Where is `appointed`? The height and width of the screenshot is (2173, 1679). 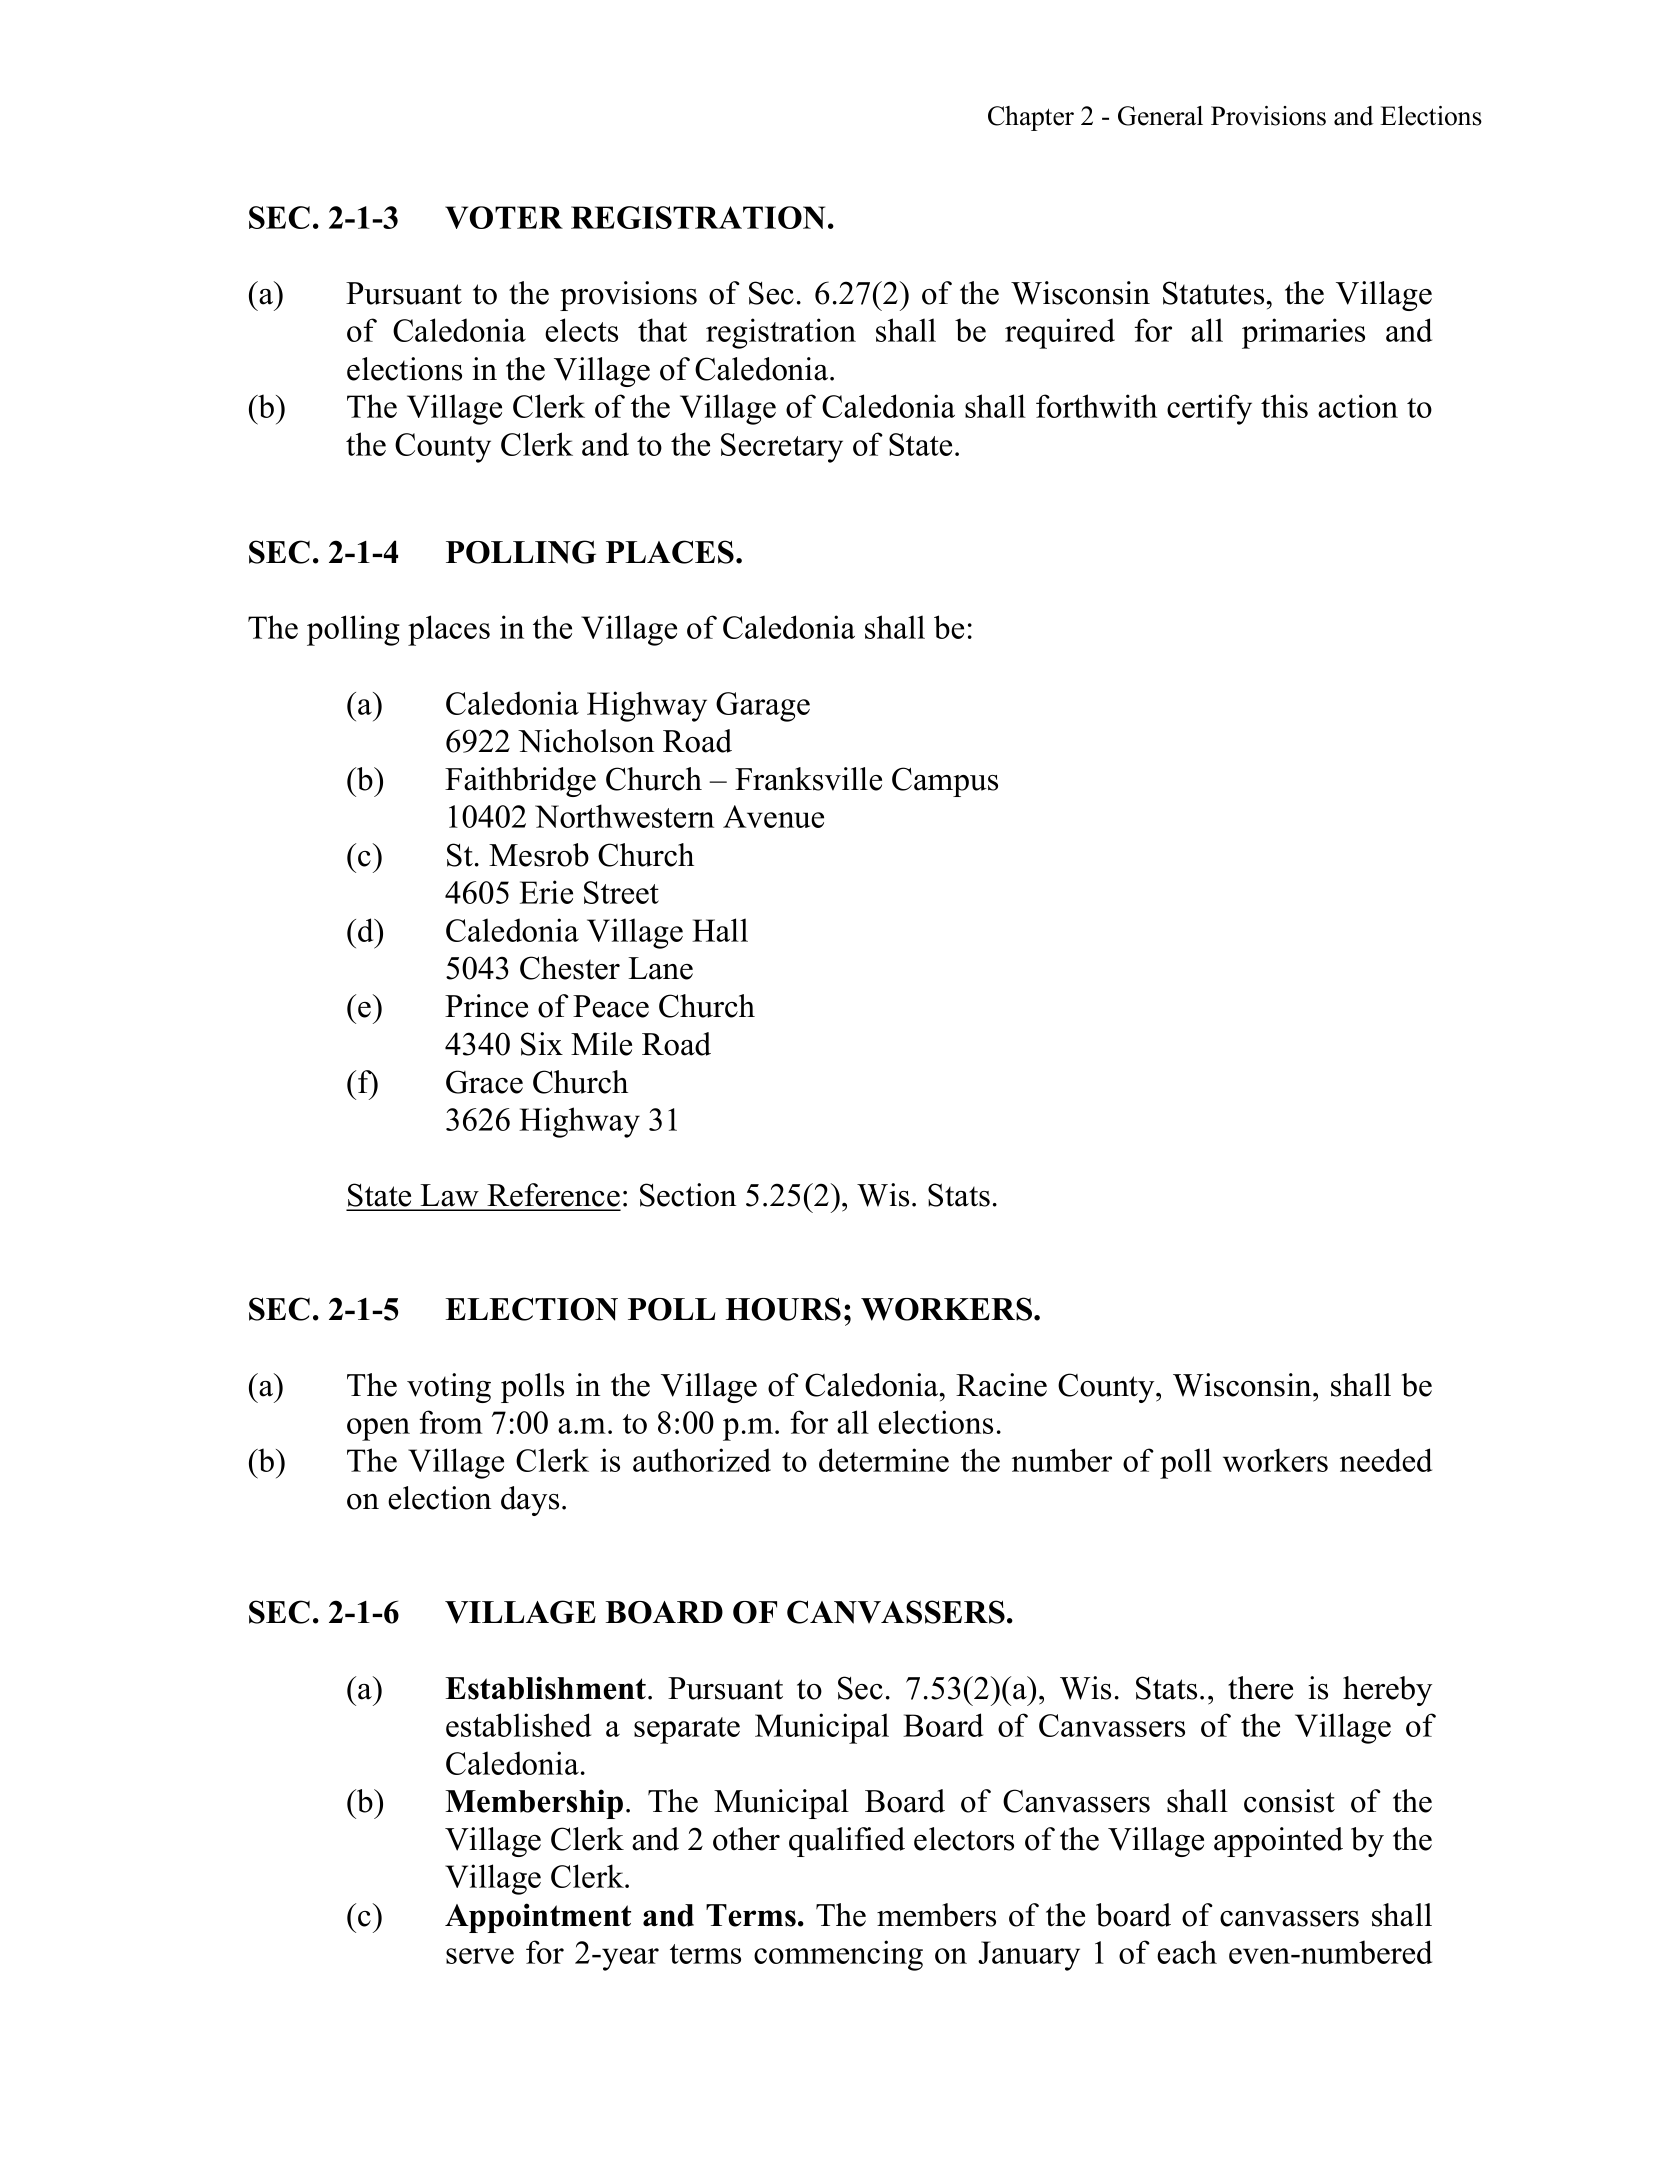 appointed is located at coordinates (1278, 1842).
